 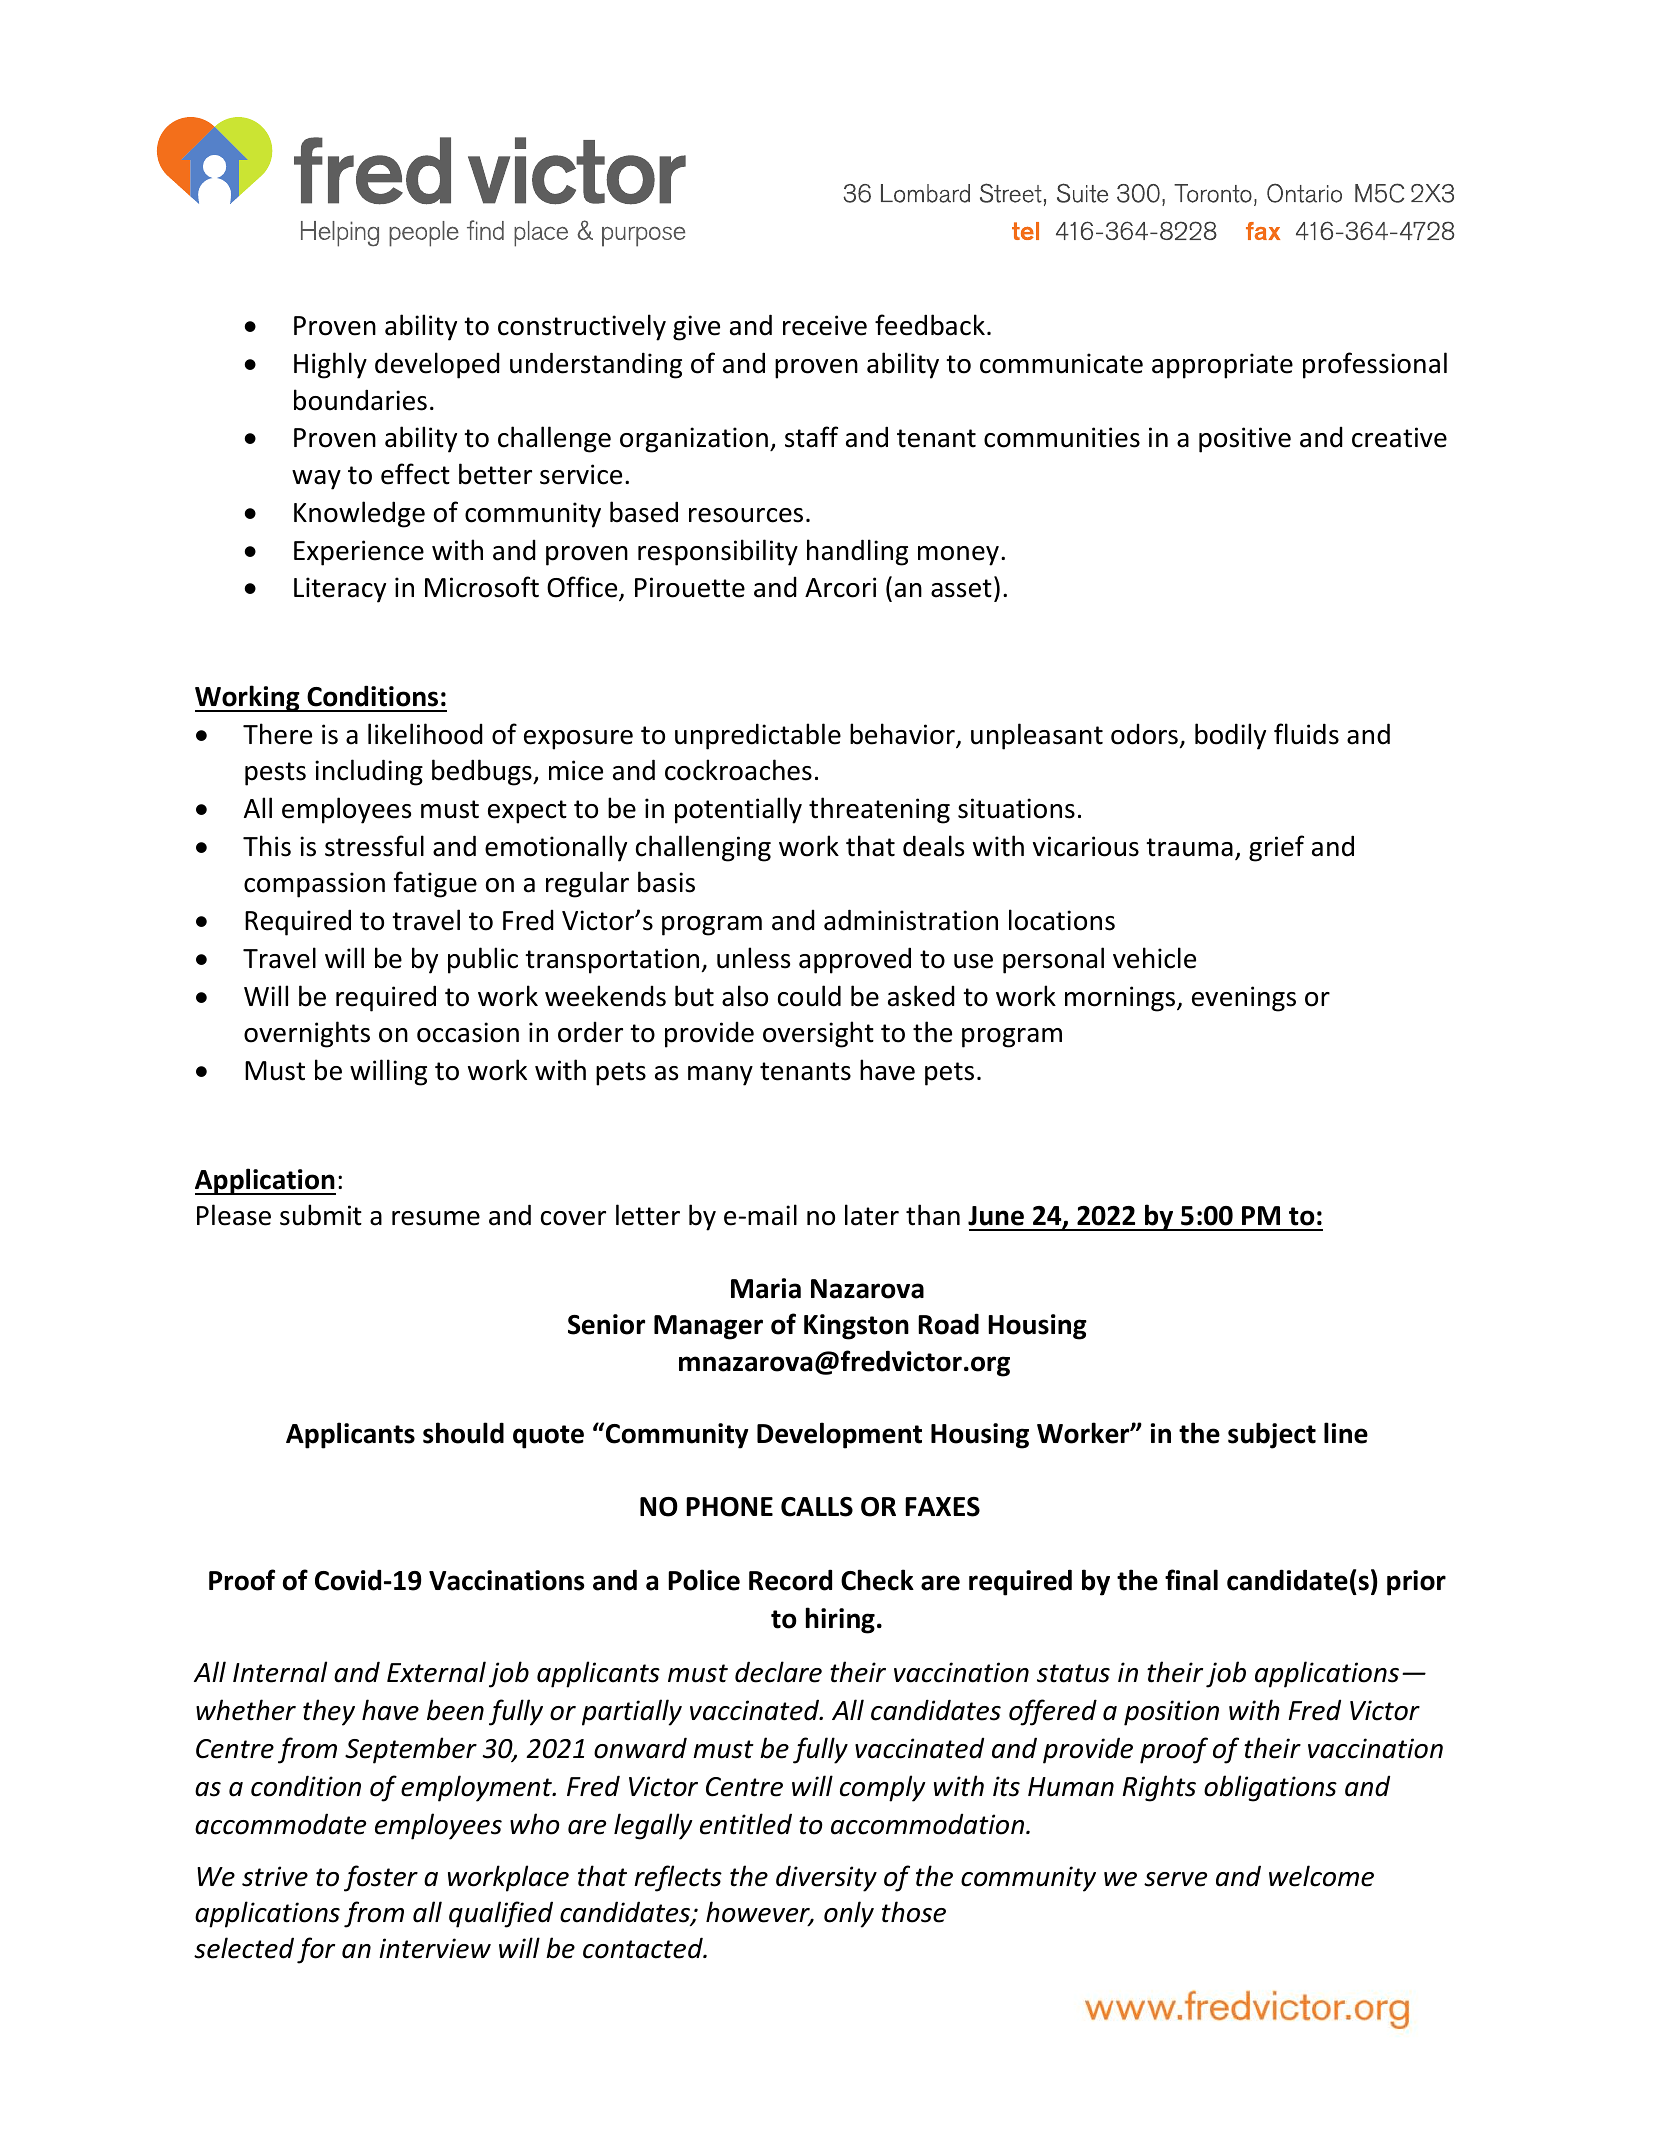 What do you see at coordinates (360, 400) in the screenshot?
I see `boundaries` at bounding box center [360, 400].
